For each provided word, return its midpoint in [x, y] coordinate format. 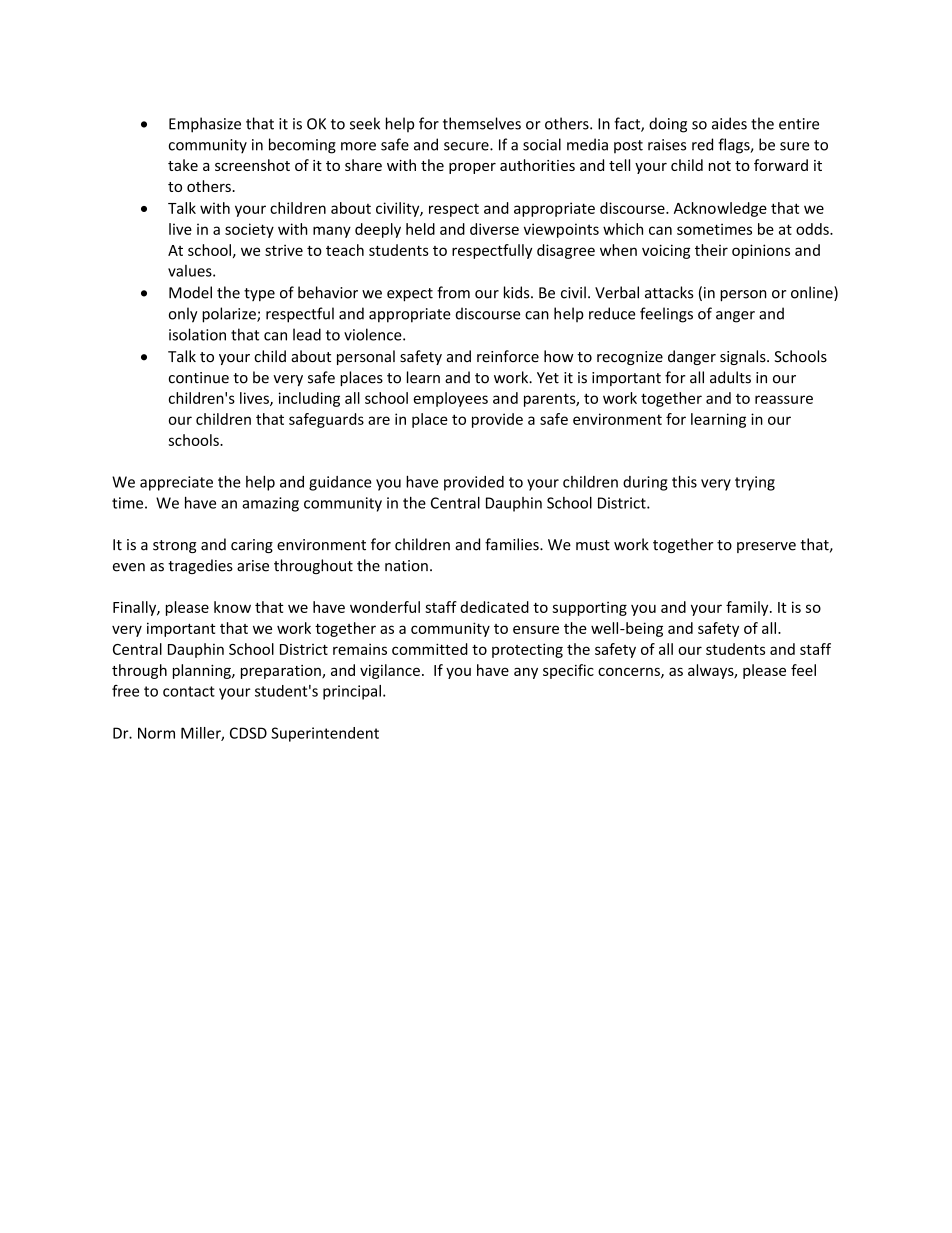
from [453, 292]
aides [729, 123]
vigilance [390, 671]
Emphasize [205, 125]
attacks [669, 292]
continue [199, 378]
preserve [766, 547]
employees [450, 399]
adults [730, 377]
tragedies [200, 566]
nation [406, 566]
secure [467, 146]
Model [190, 292]
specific [568, 671]
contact [189, 691]
